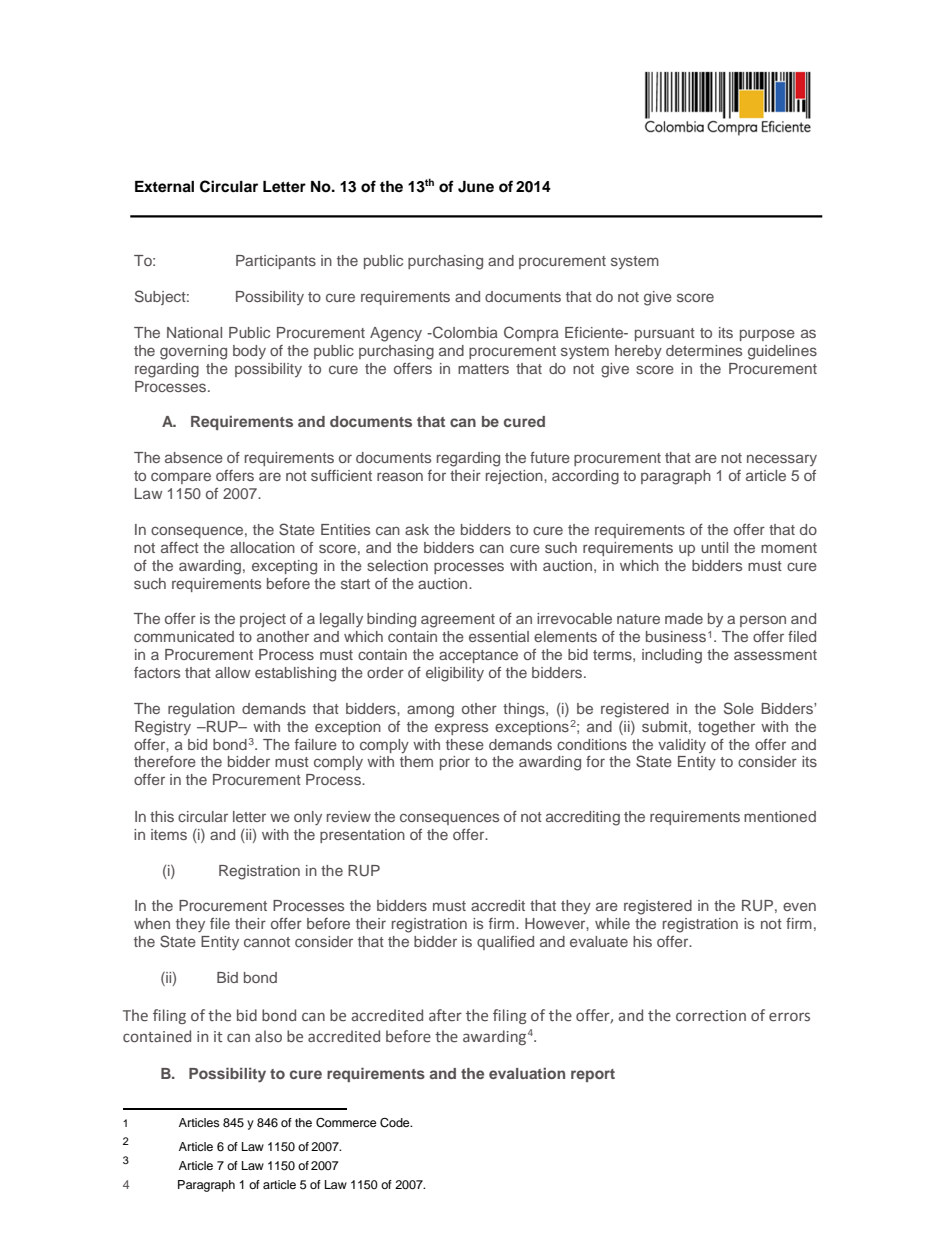 The height and width of the document is (1233, 952). Describe the element at coordinates (780, 816) in the document. I see `mentioned` at that location.
